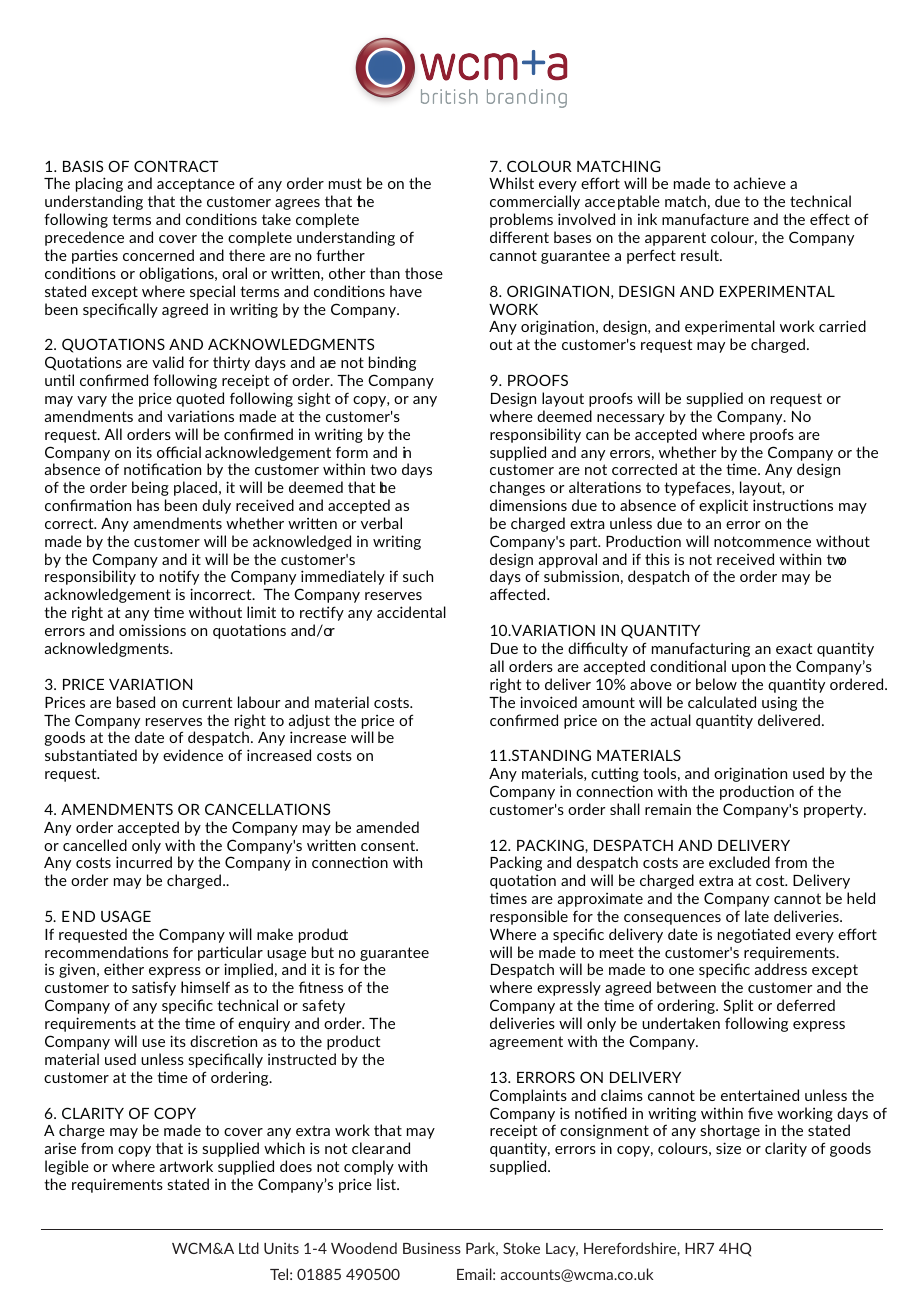 This image has height=1308, width=924. What do you see at coordinates (760, 183) in the image?
I see `achieve` at bounding box center [760, 183].
